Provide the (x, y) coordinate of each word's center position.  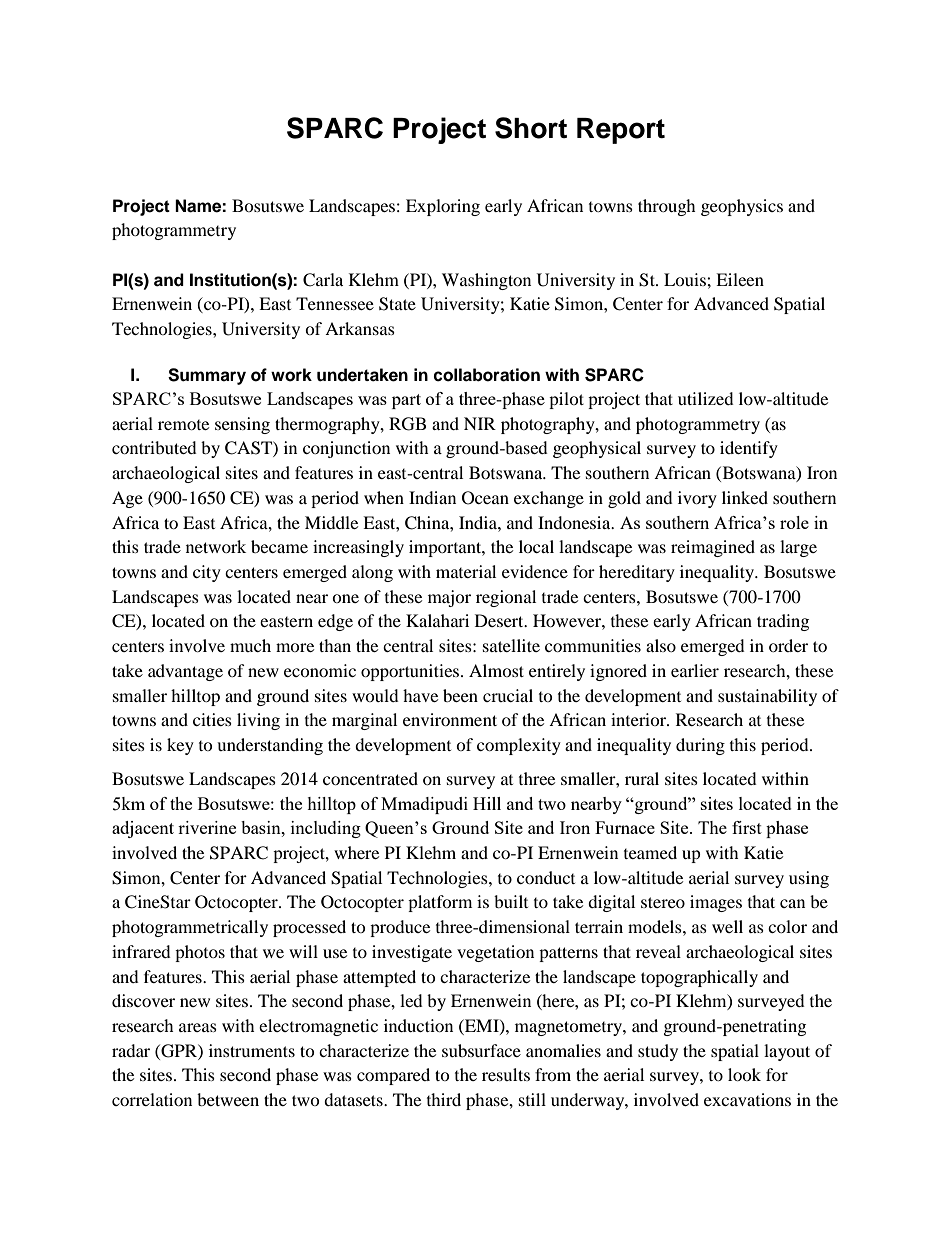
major (449, 598)
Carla (323, 280)
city (207, 573)
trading (783, 622)
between (228, 1099)
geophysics (742, 207)
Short (531, 128)
